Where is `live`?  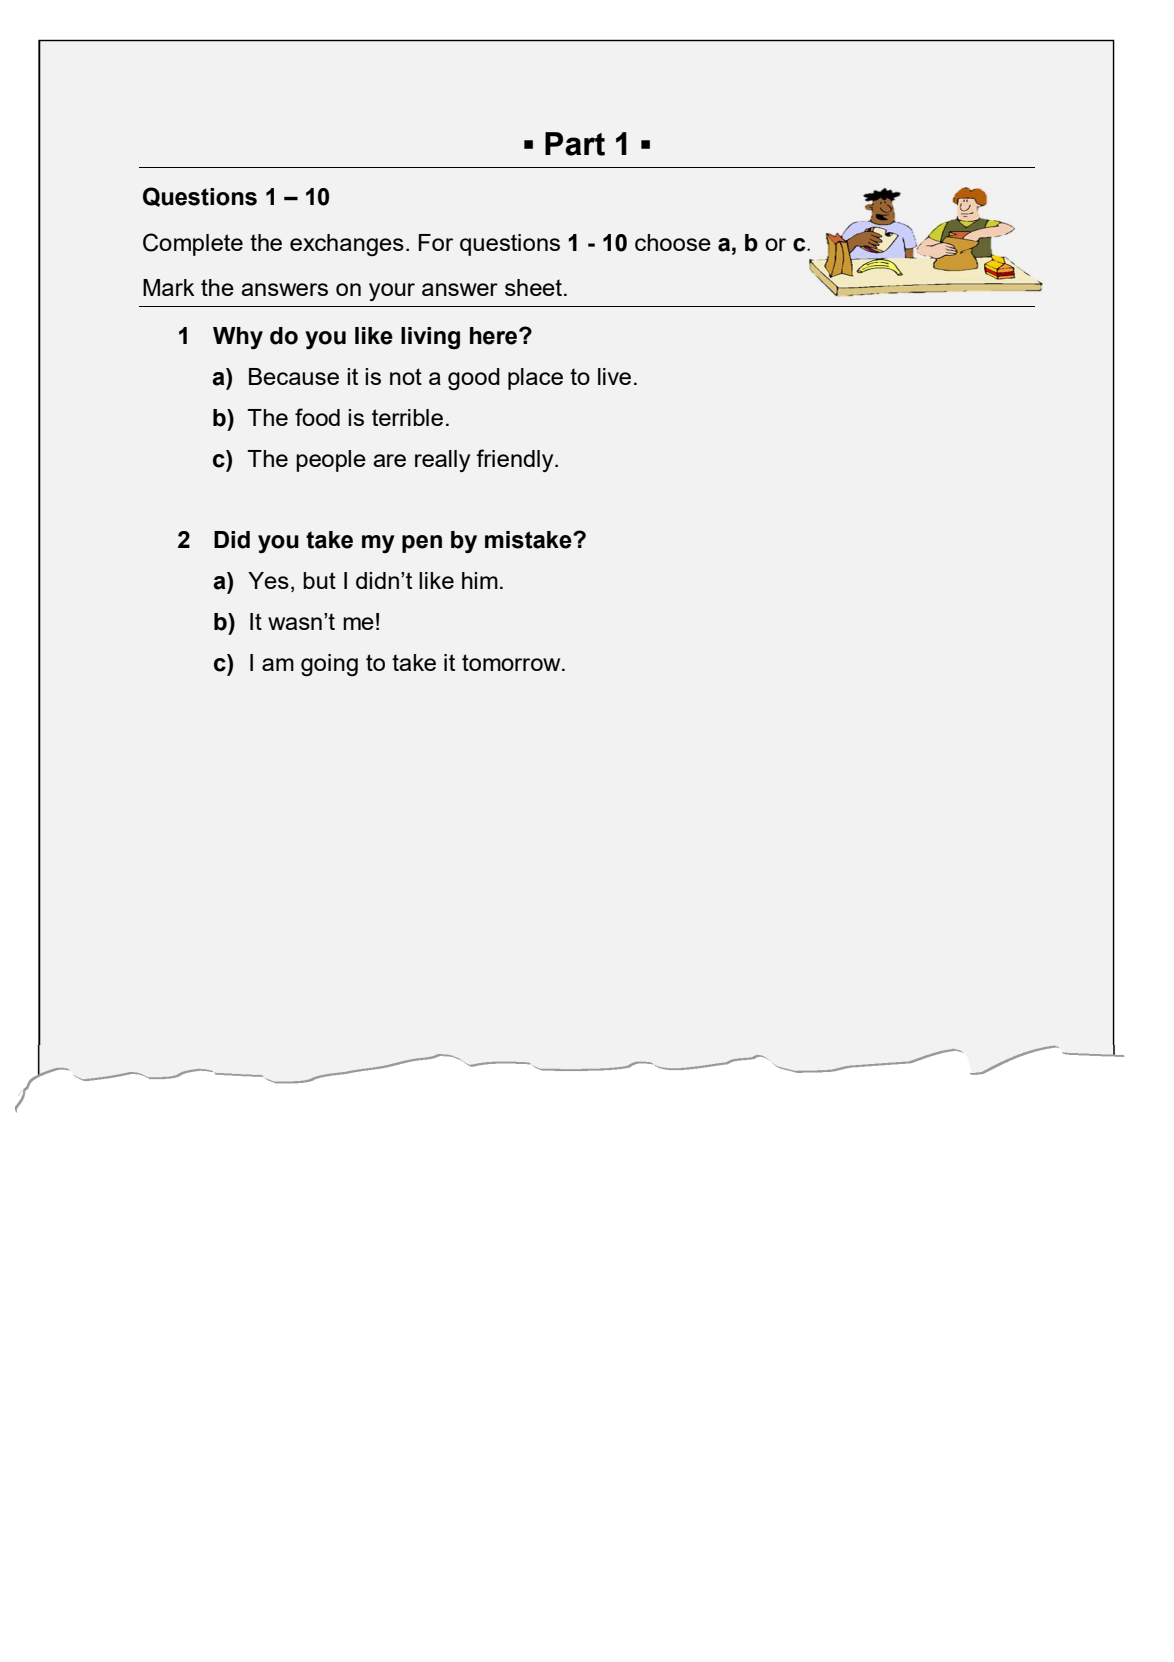 live is located at coordinates (614, 376).
